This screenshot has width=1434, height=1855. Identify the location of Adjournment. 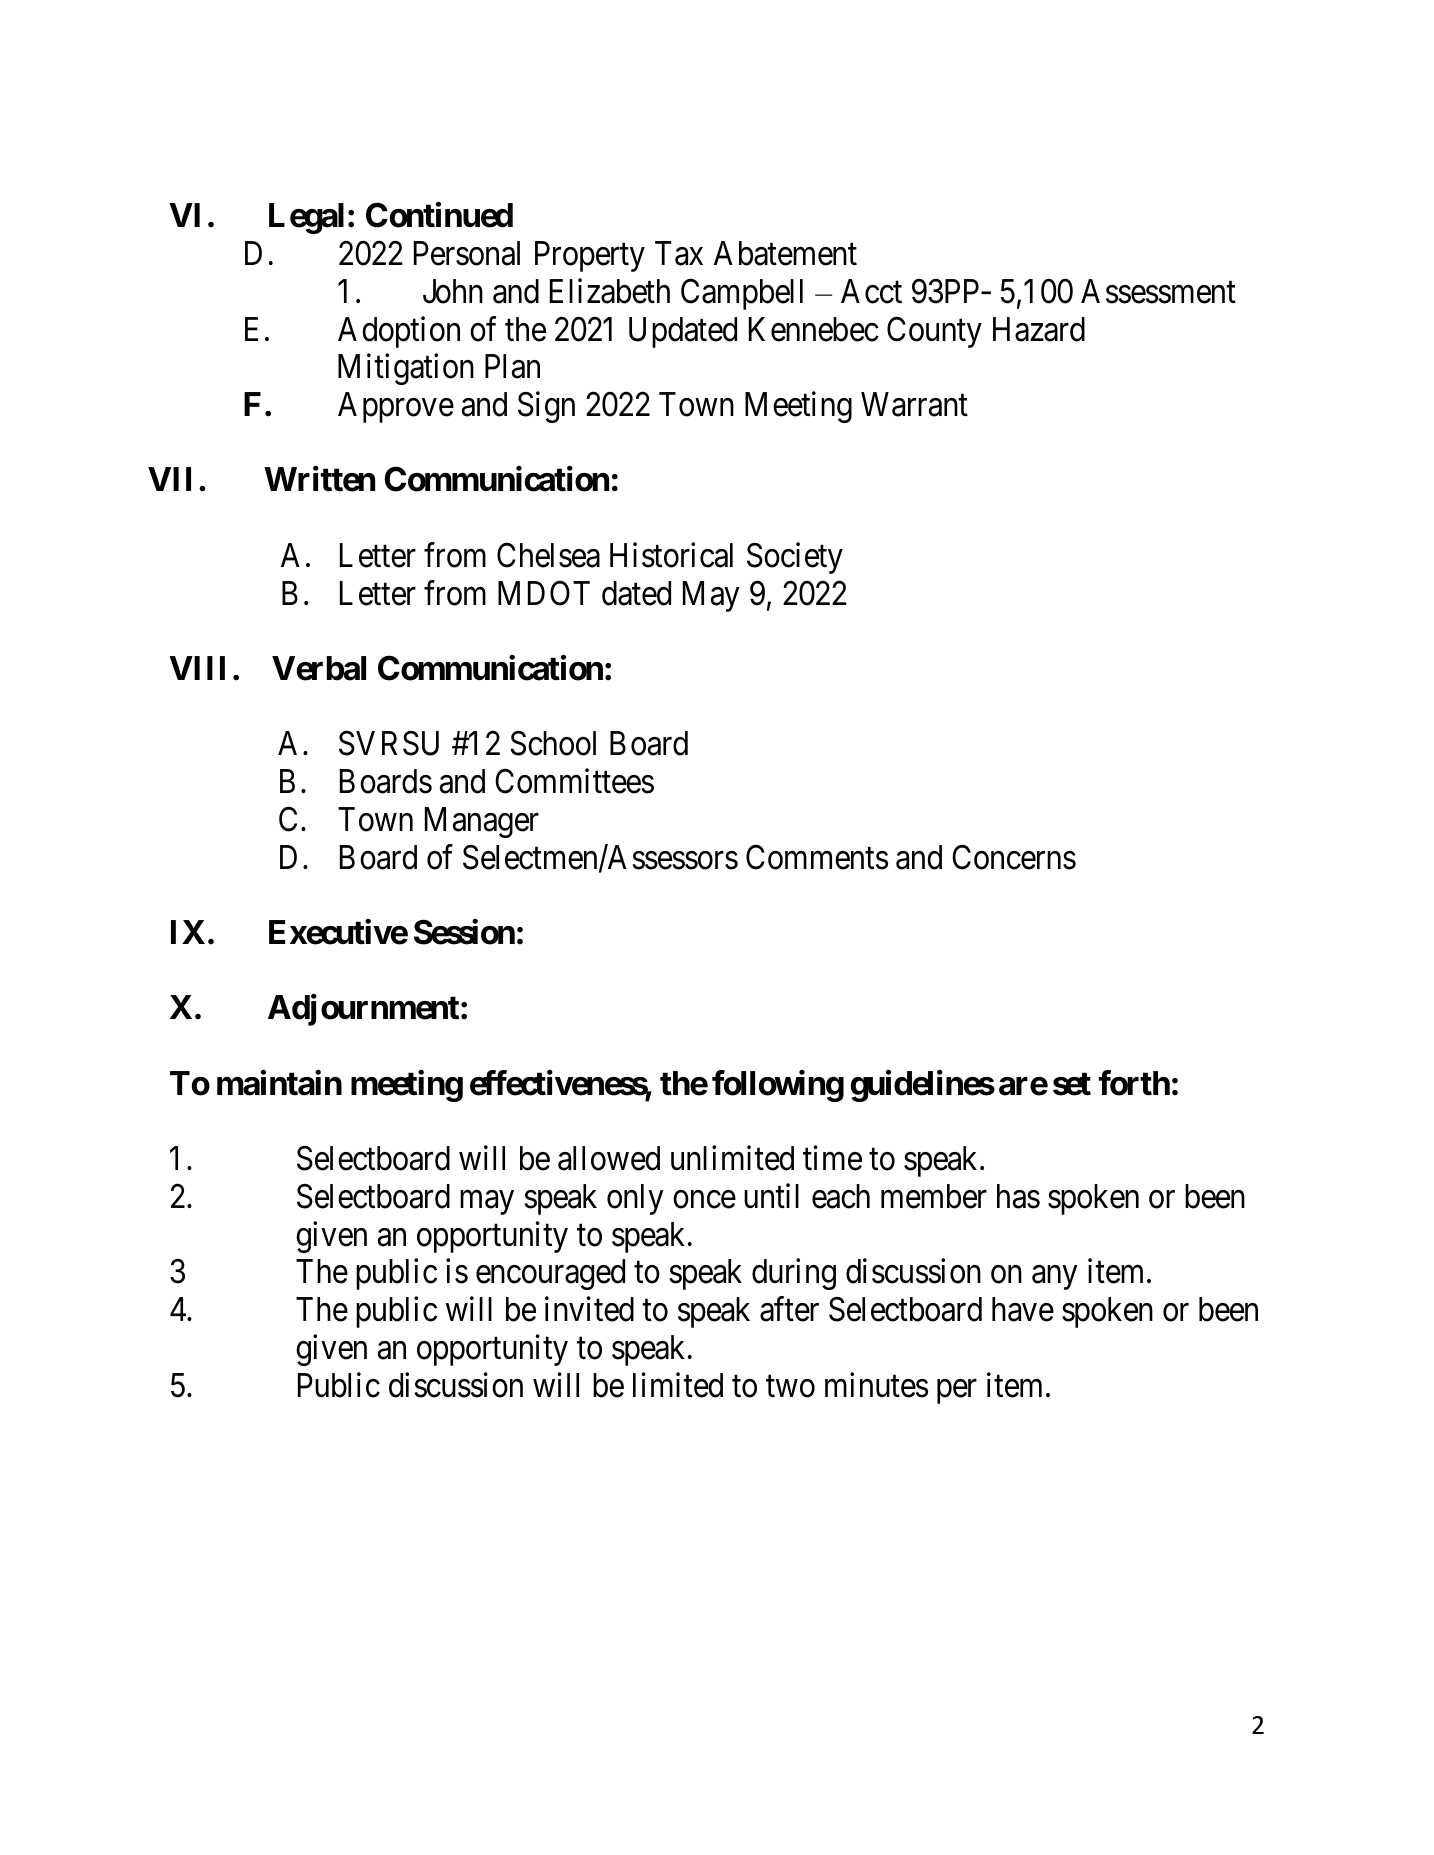
(363, 1010).
